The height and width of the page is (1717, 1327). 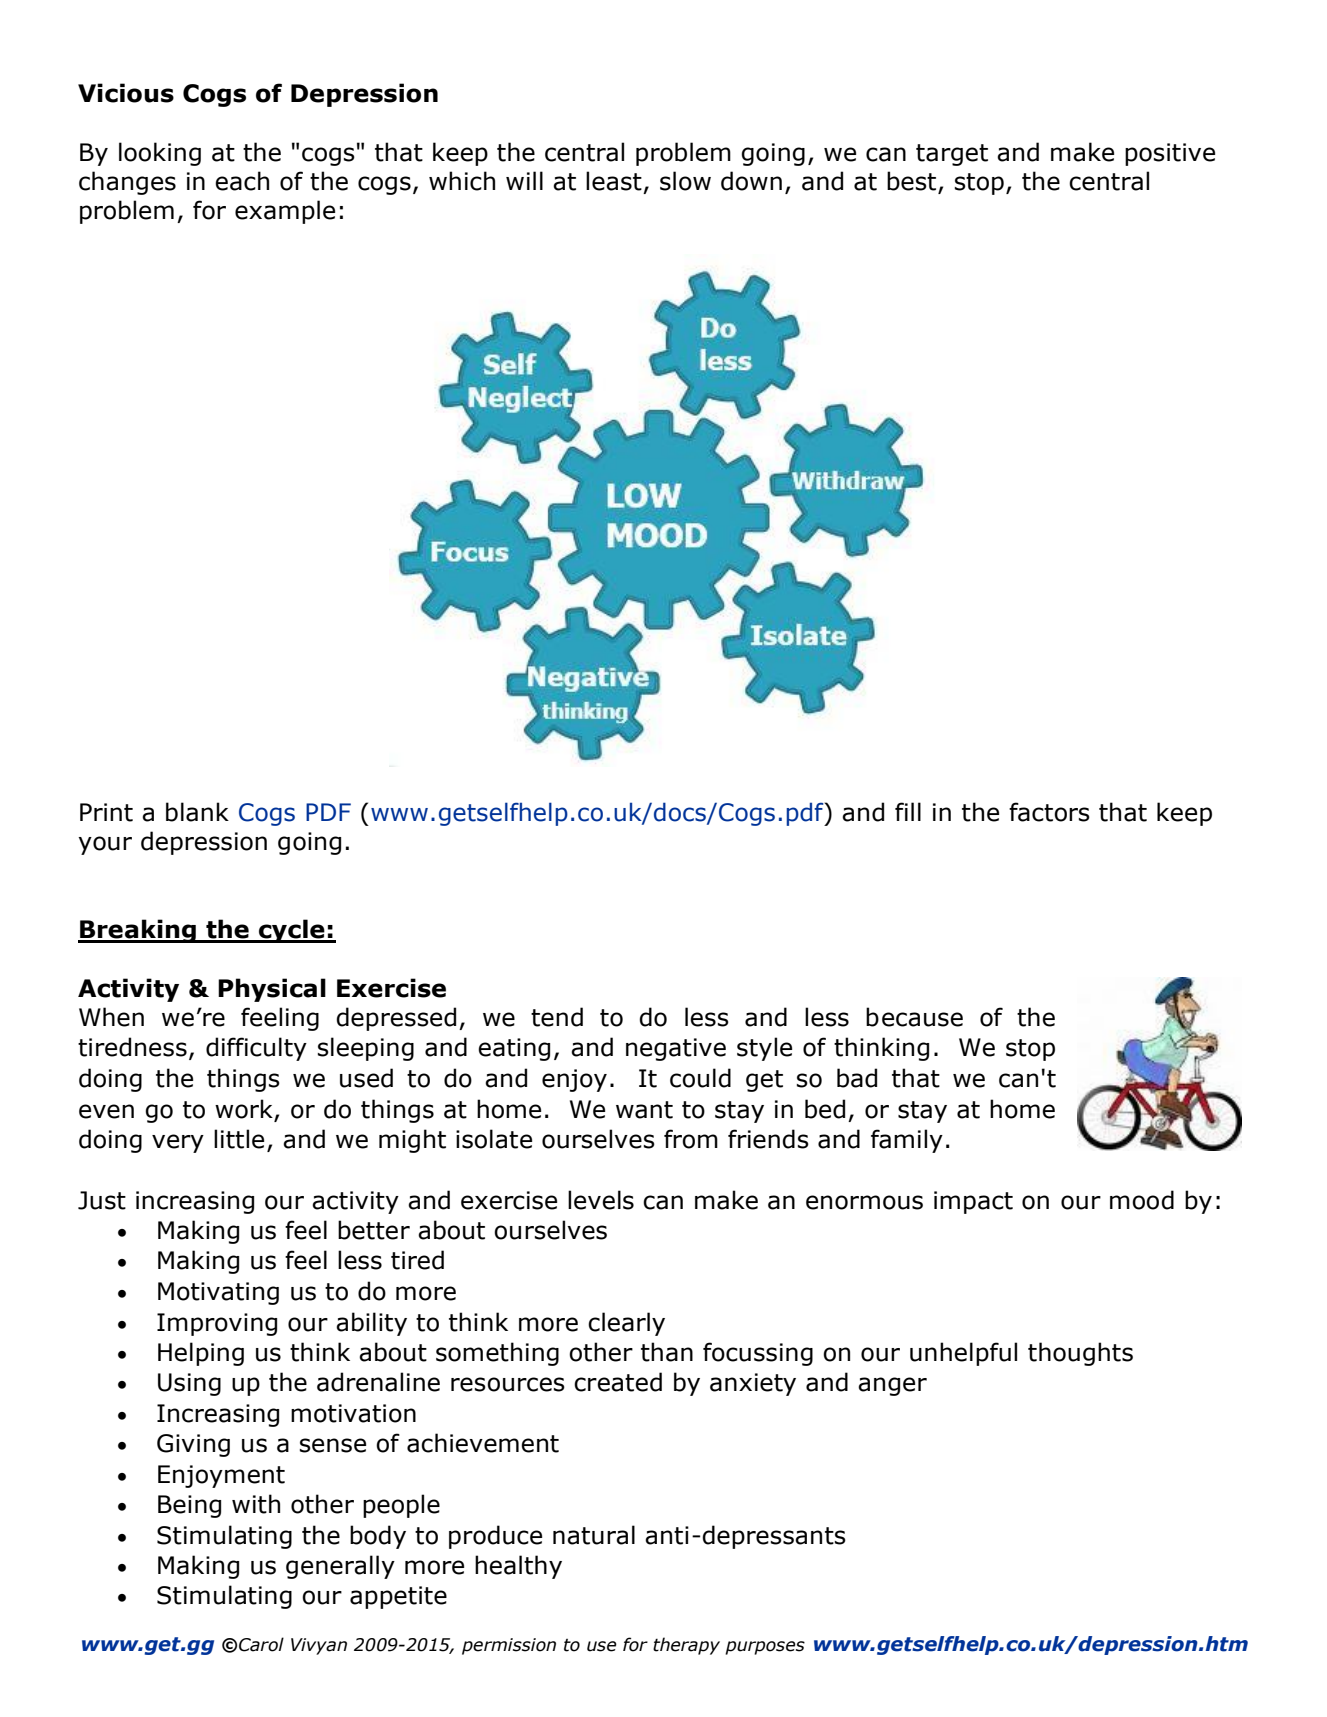 What do you see at coordinates (685, 181) in the page?
I see `slow` at bounding box center [685, 181].
